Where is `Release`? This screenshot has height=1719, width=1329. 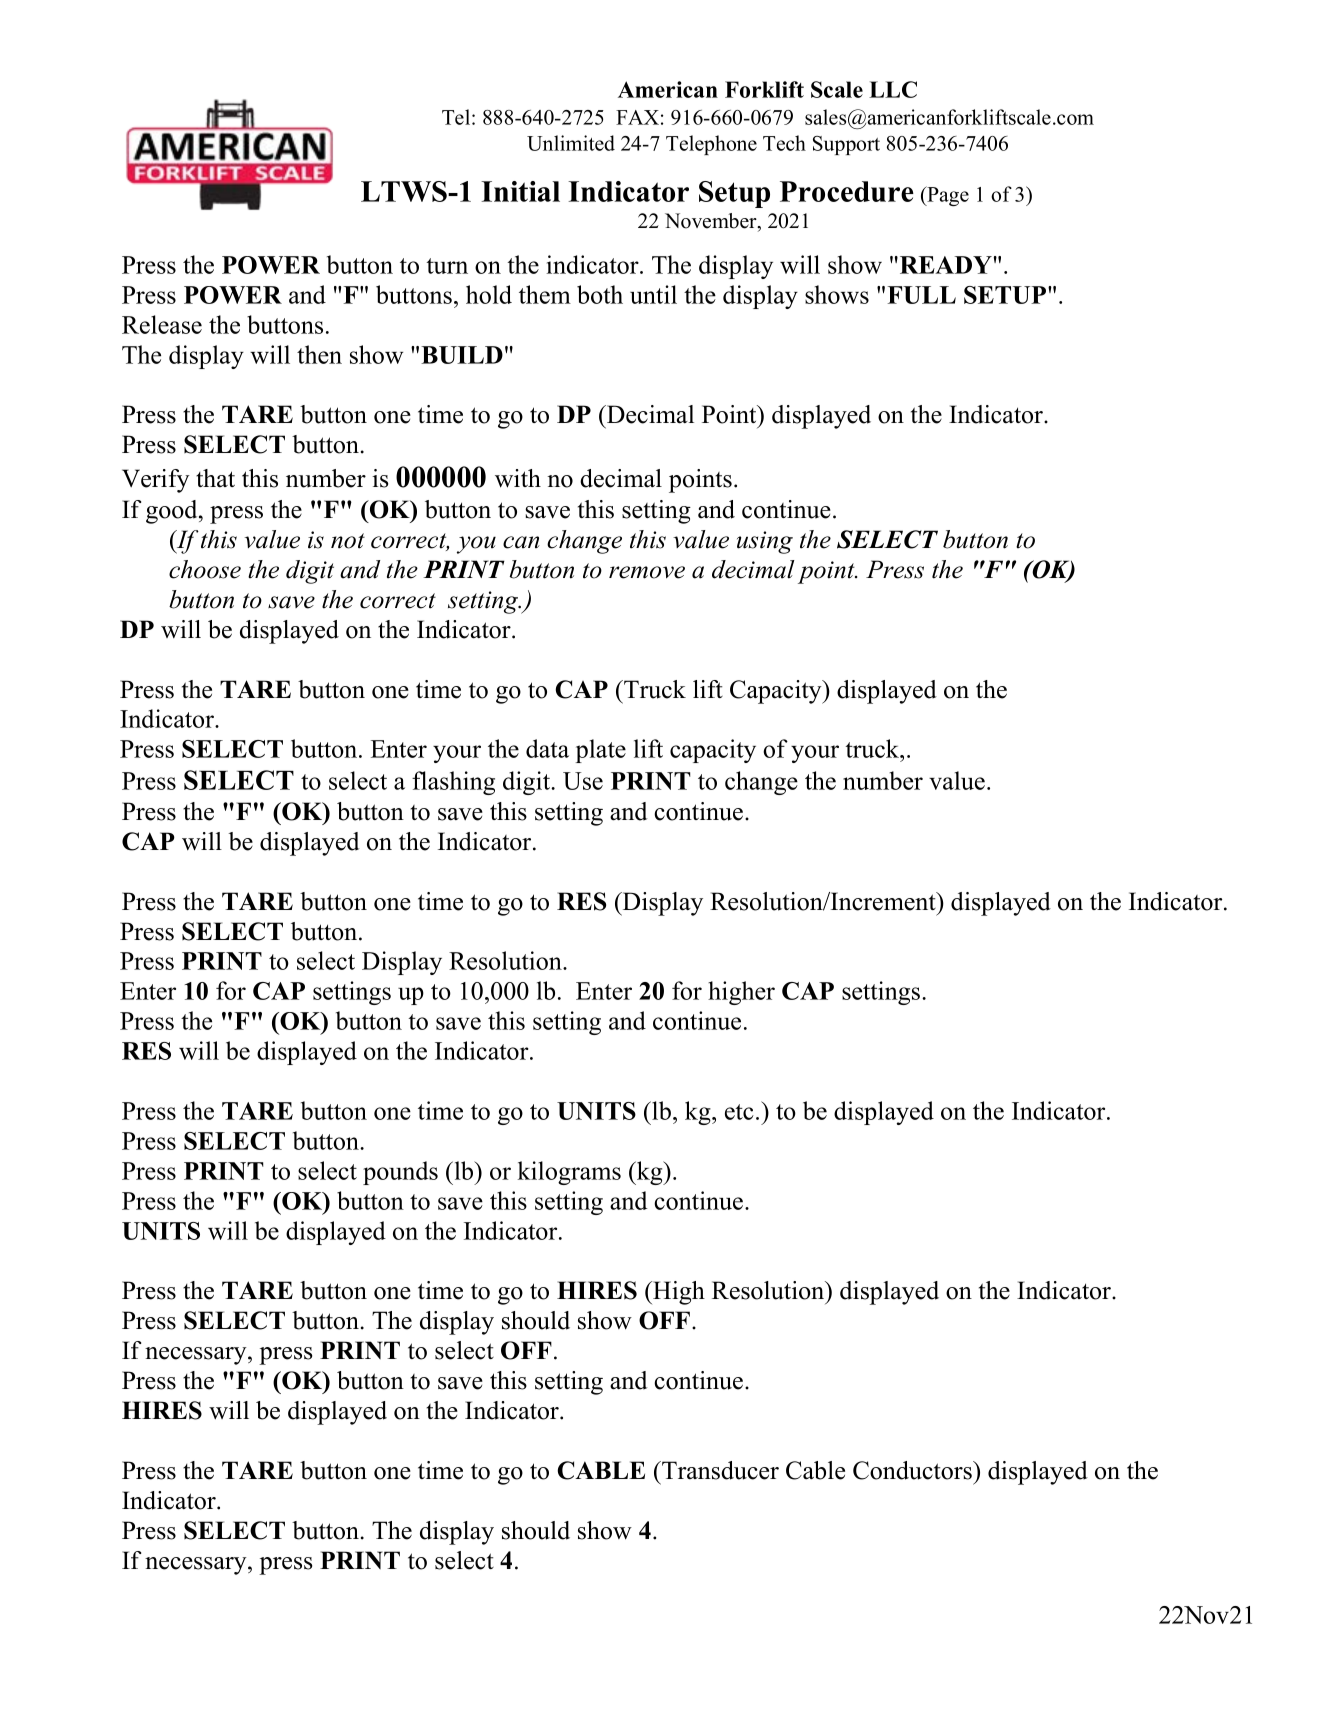 Release is located at coordinates (162, 324).
